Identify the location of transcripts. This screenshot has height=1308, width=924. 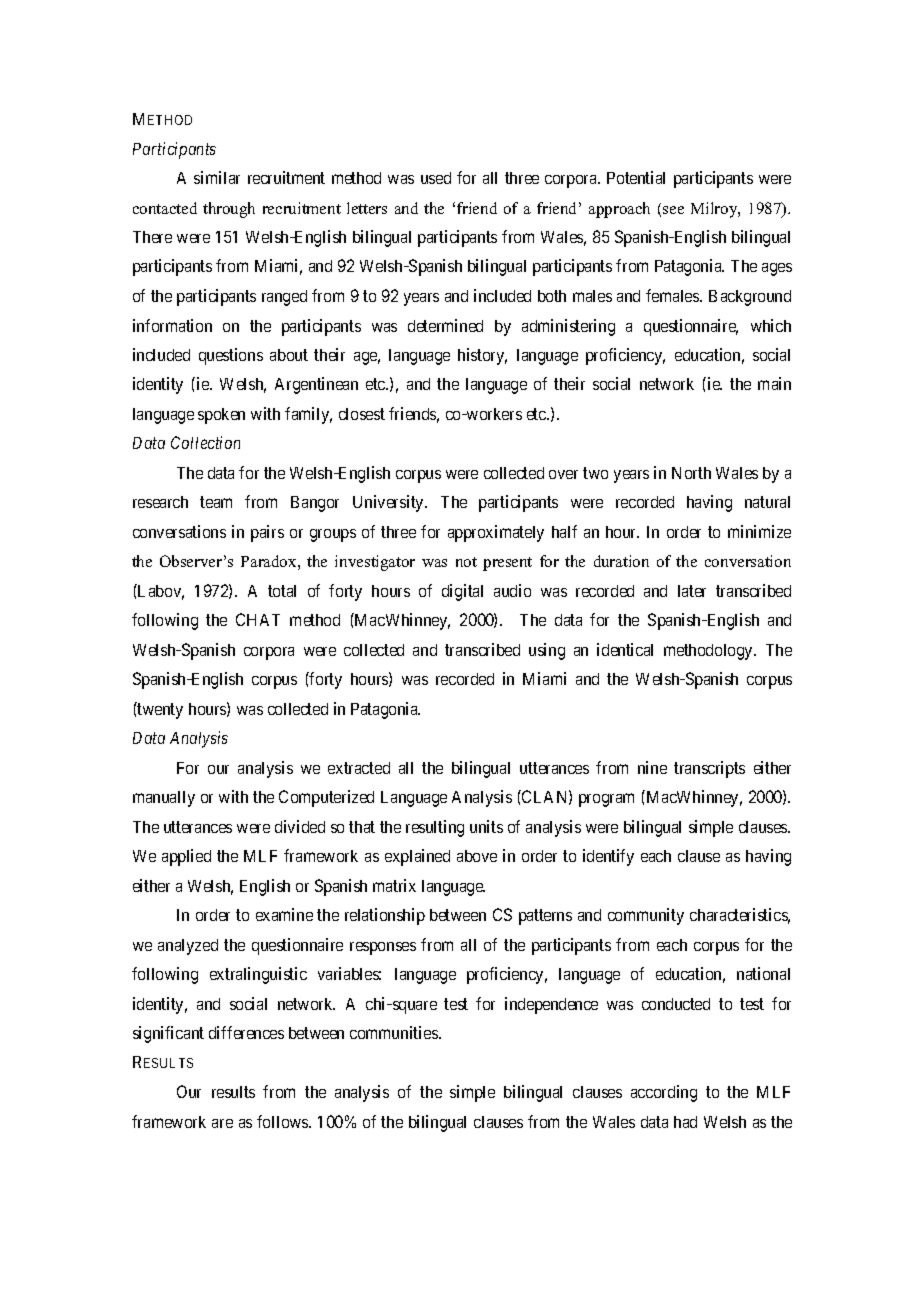
(709, 769).
